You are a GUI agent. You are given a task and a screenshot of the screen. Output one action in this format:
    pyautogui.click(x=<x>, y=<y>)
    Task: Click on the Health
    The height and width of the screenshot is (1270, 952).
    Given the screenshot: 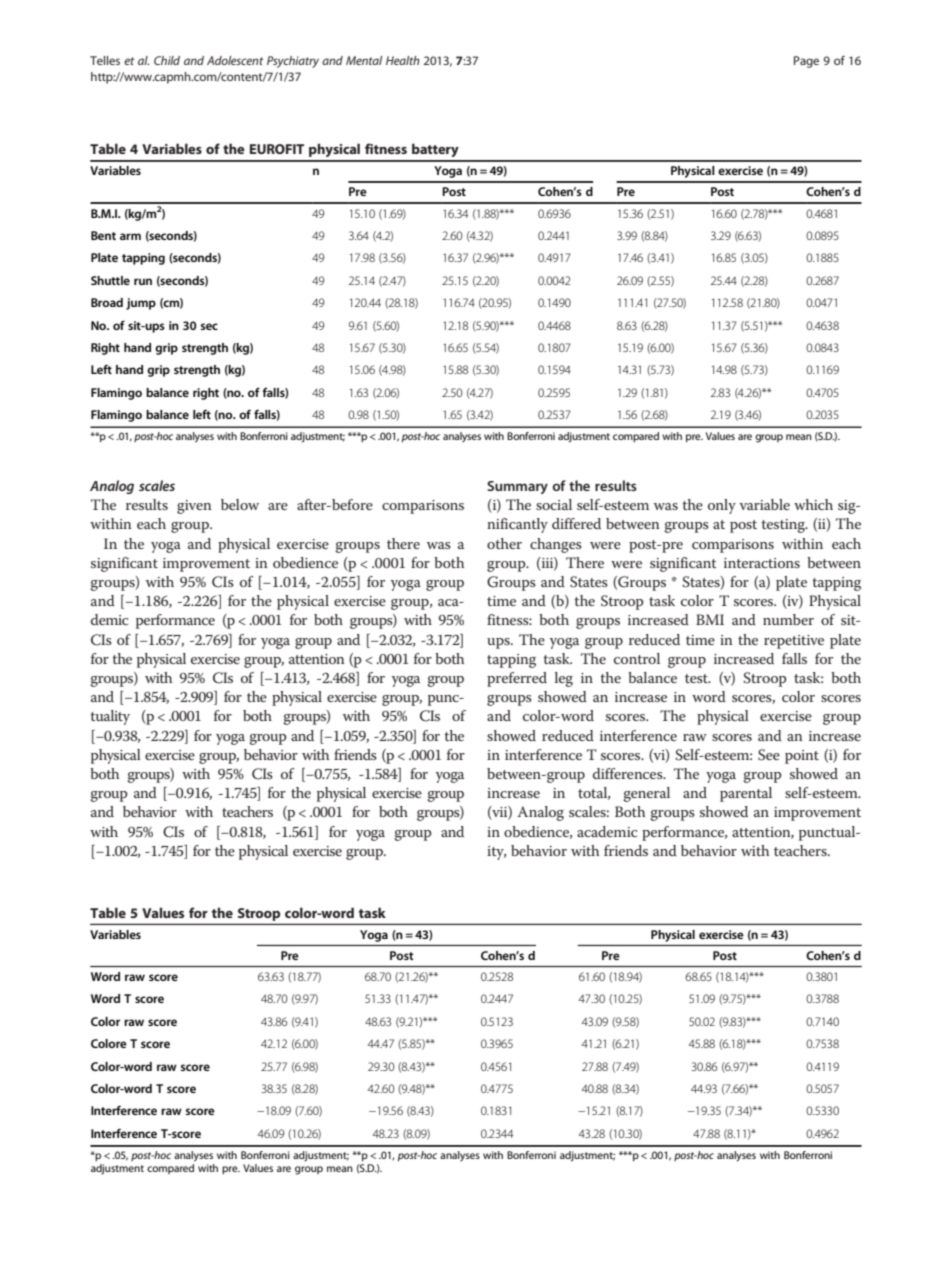 What is the action you would take?
    pyautogui.click(x=403, y=60)
